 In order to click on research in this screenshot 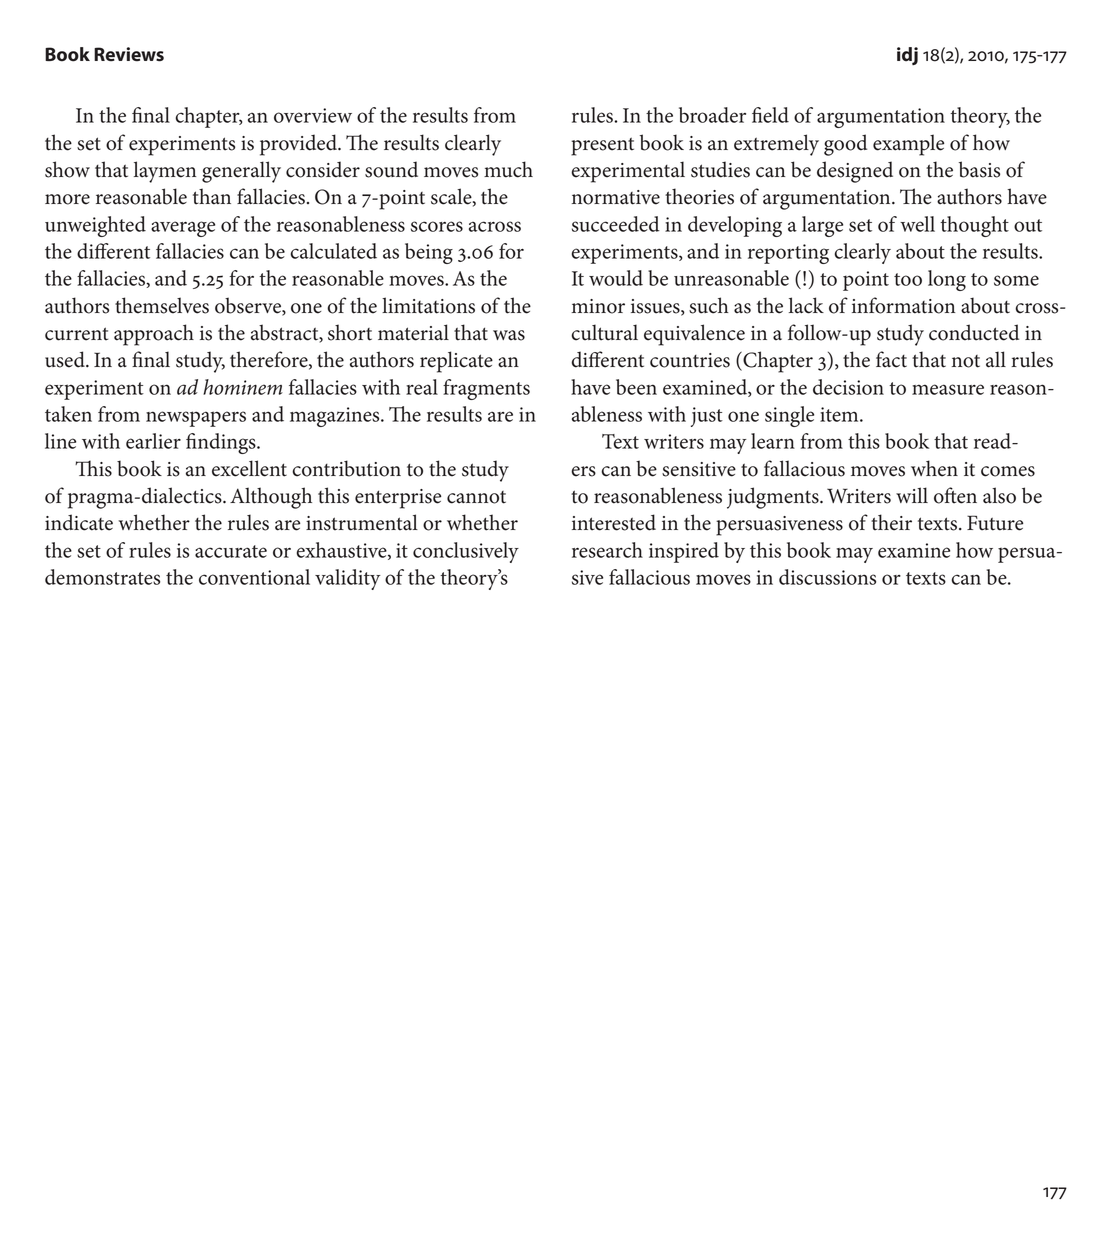, I will do `click(607, 550)`.
